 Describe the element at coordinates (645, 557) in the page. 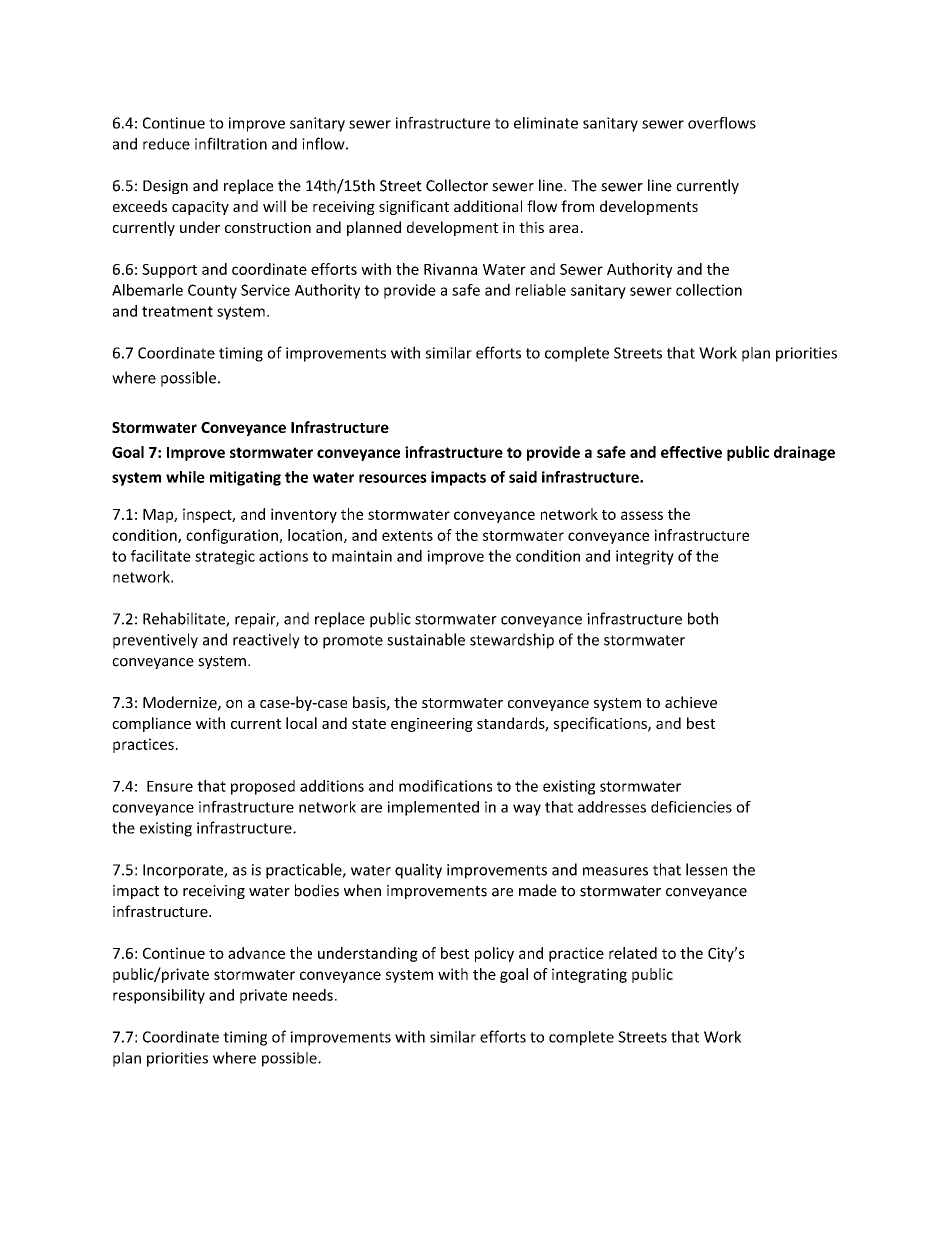

I see `integrity` at that location.
